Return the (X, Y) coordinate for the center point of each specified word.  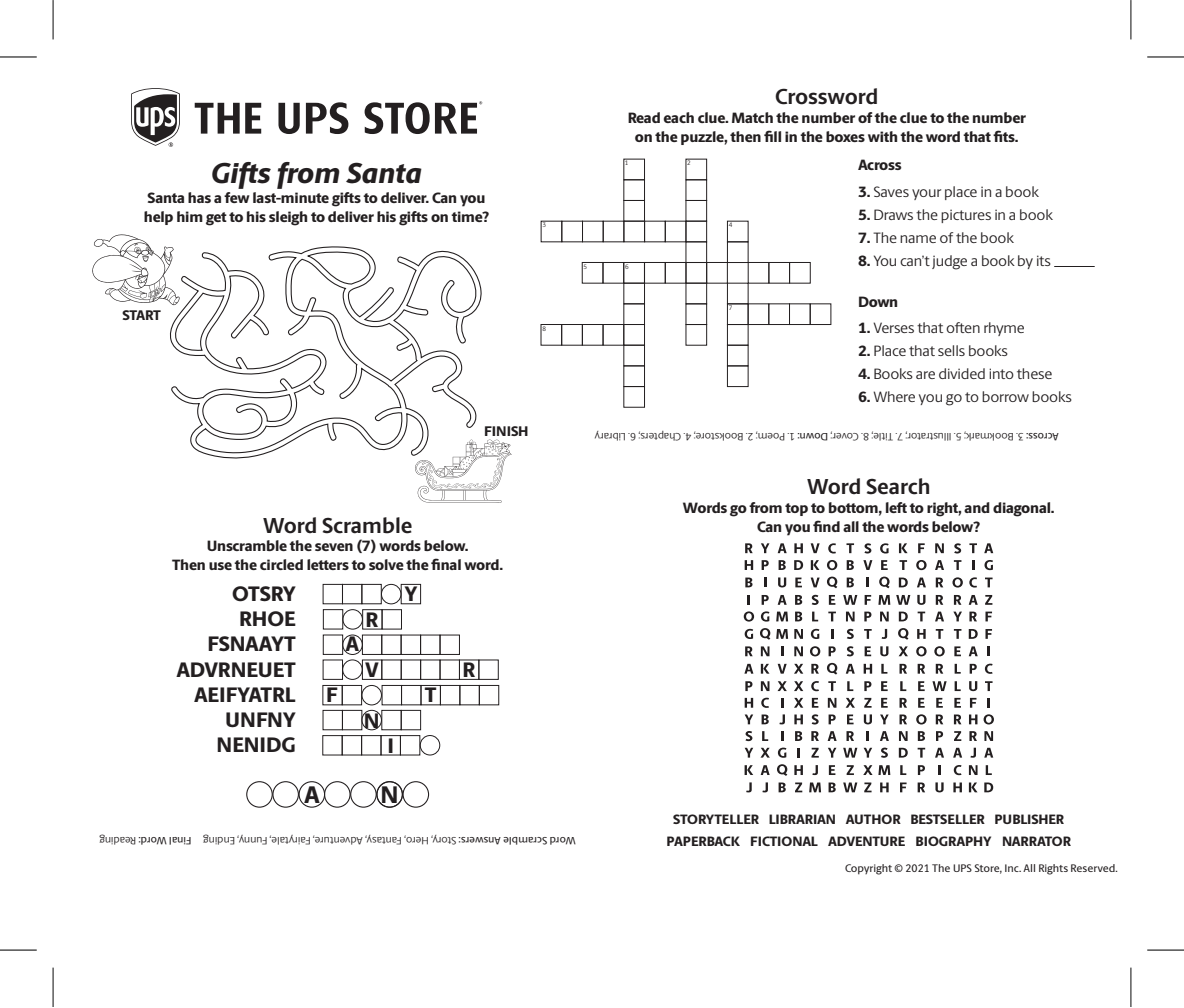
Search (897, 486)
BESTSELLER (948, 819)
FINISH (506, 431)
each (678, 117)
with (882, 136)
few (237, 197)
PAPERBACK (703, 841)
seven (334, 547)
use (220, 566)
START (141, 315)
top (796, 509)
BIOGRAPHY (953, 841)
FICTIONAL (784, 841)
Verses (893, 327)
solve (386, 564)
